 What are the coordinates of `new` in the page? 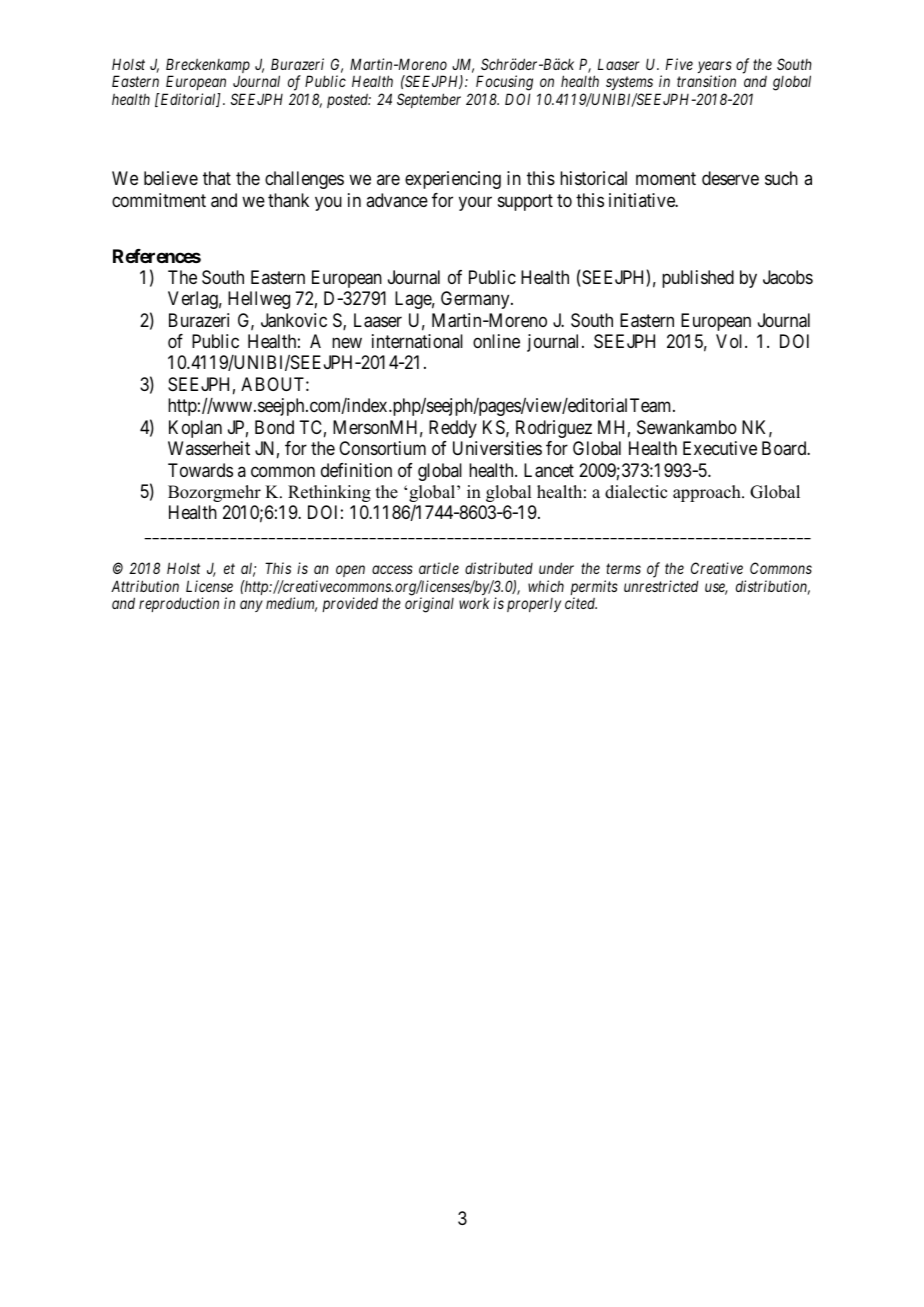 It's located at (347, 342).
